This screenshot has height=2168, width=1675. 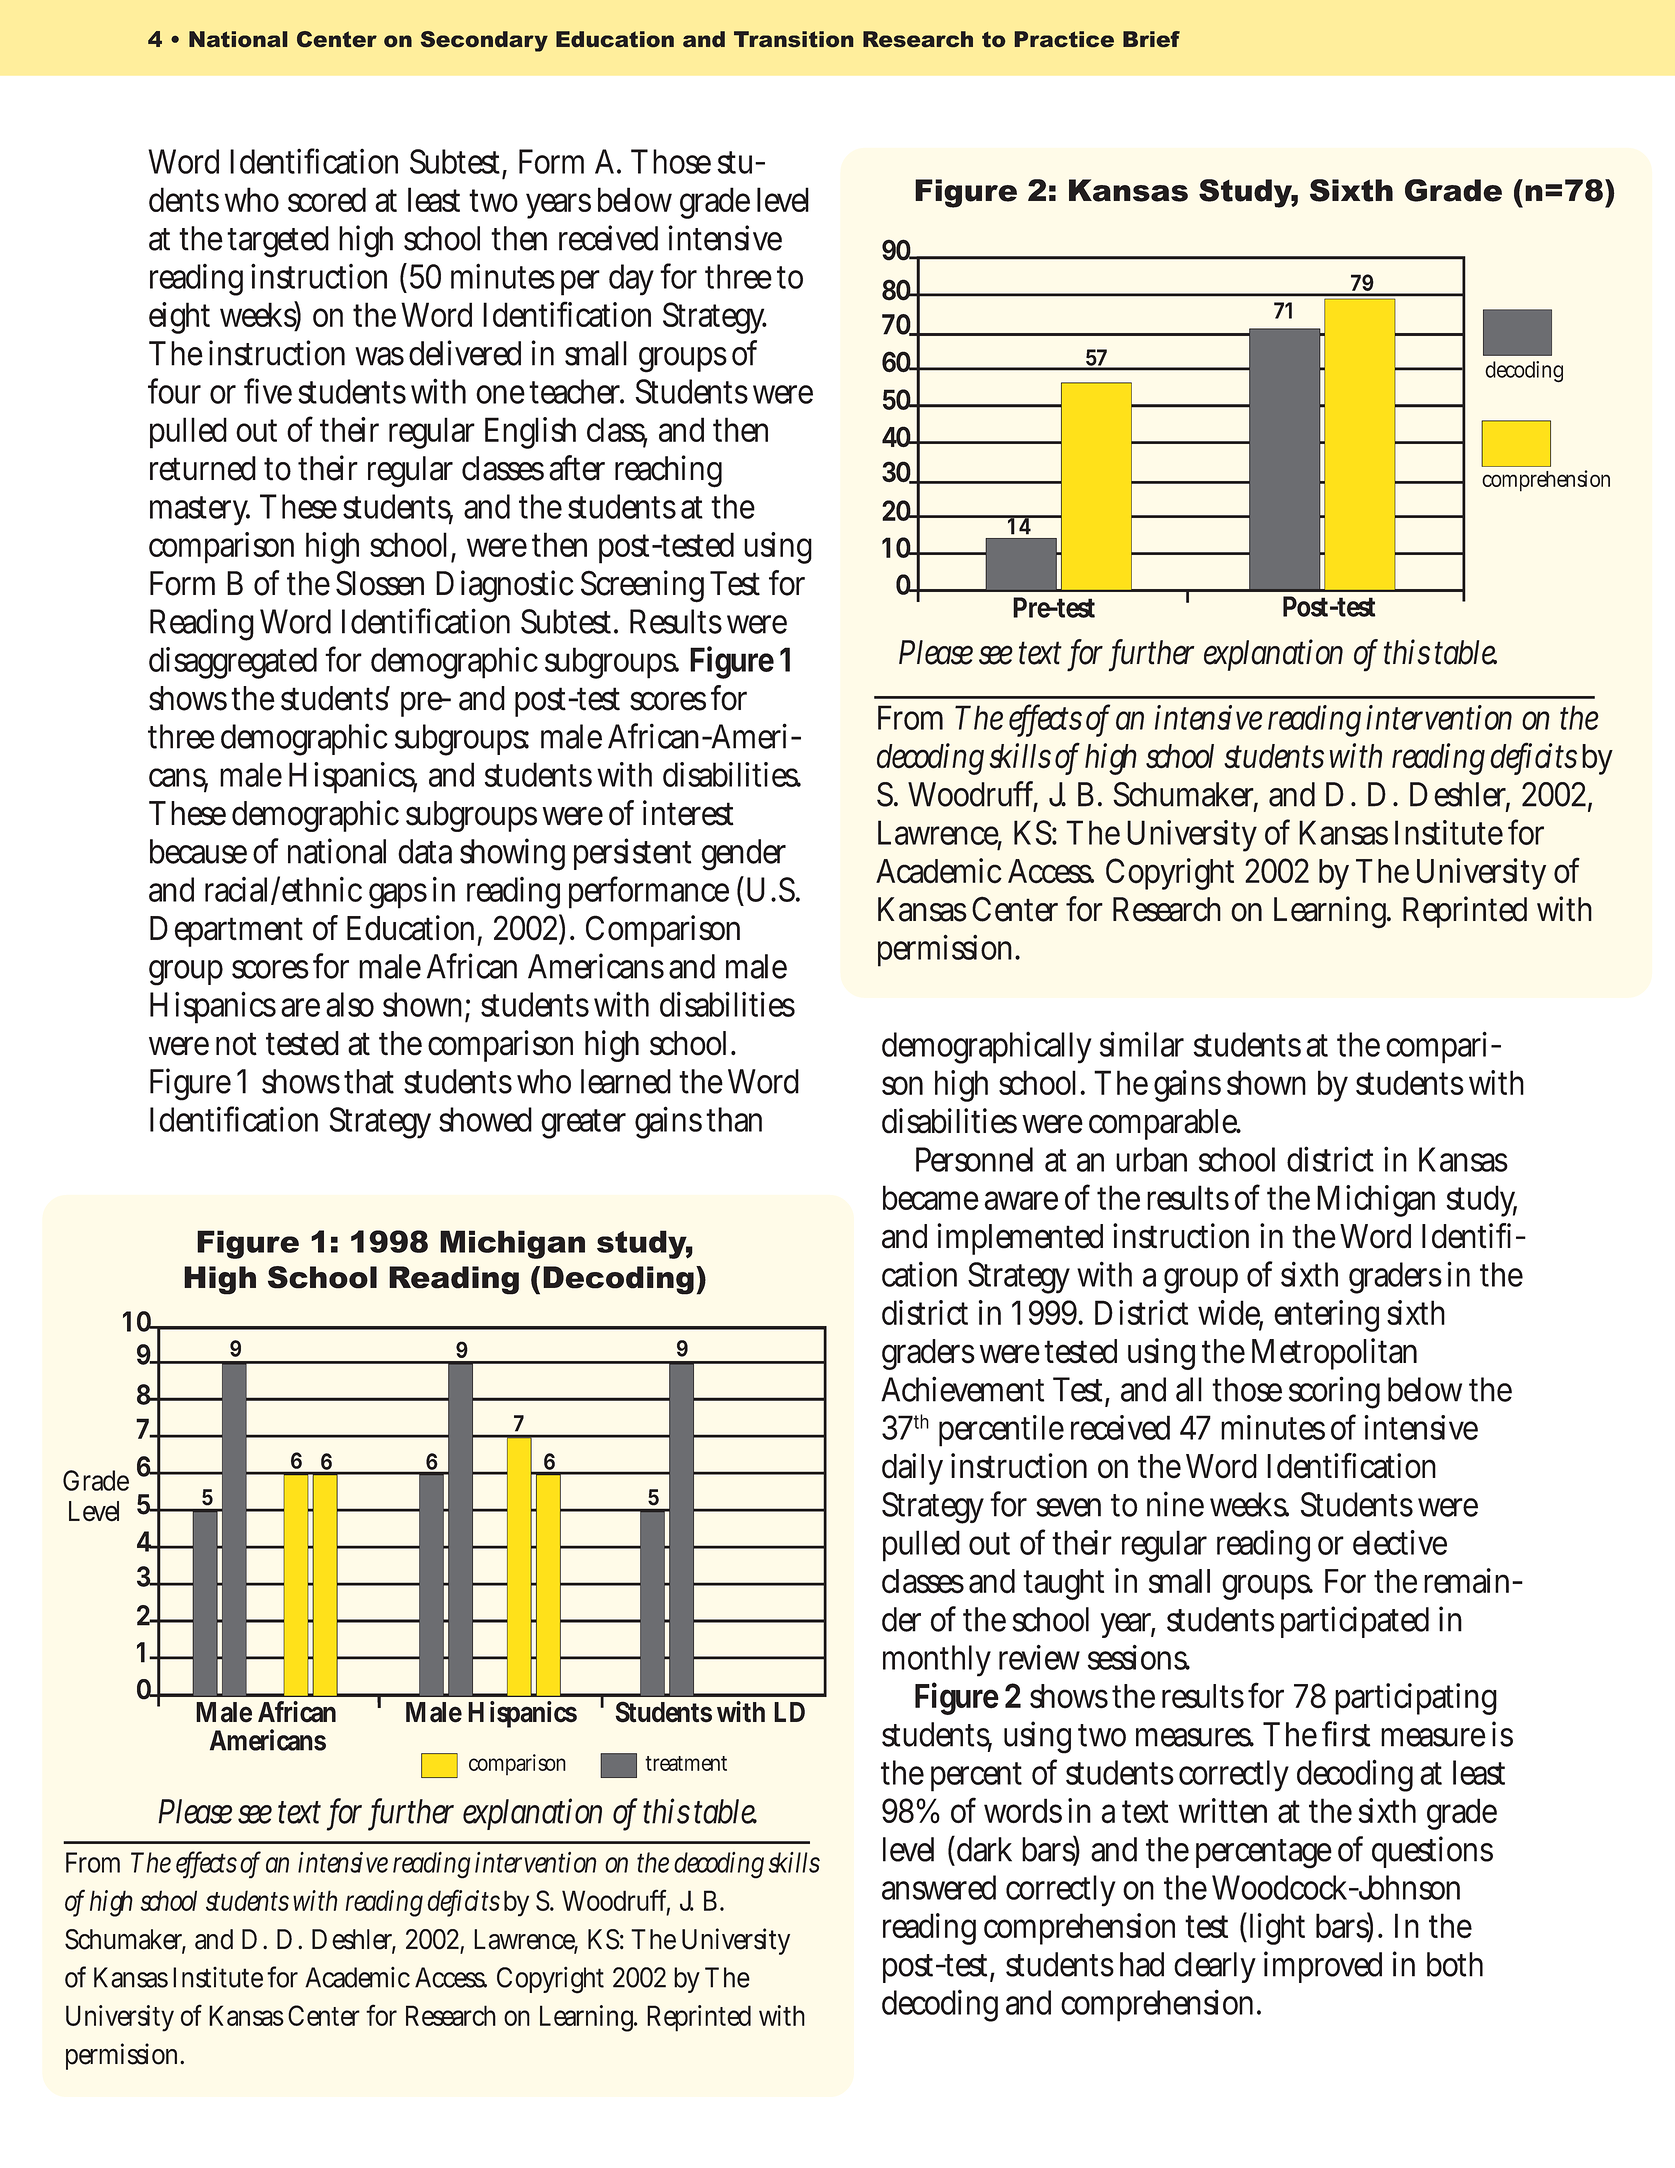 I want to click on daily, so click(x=912, y=1469).
